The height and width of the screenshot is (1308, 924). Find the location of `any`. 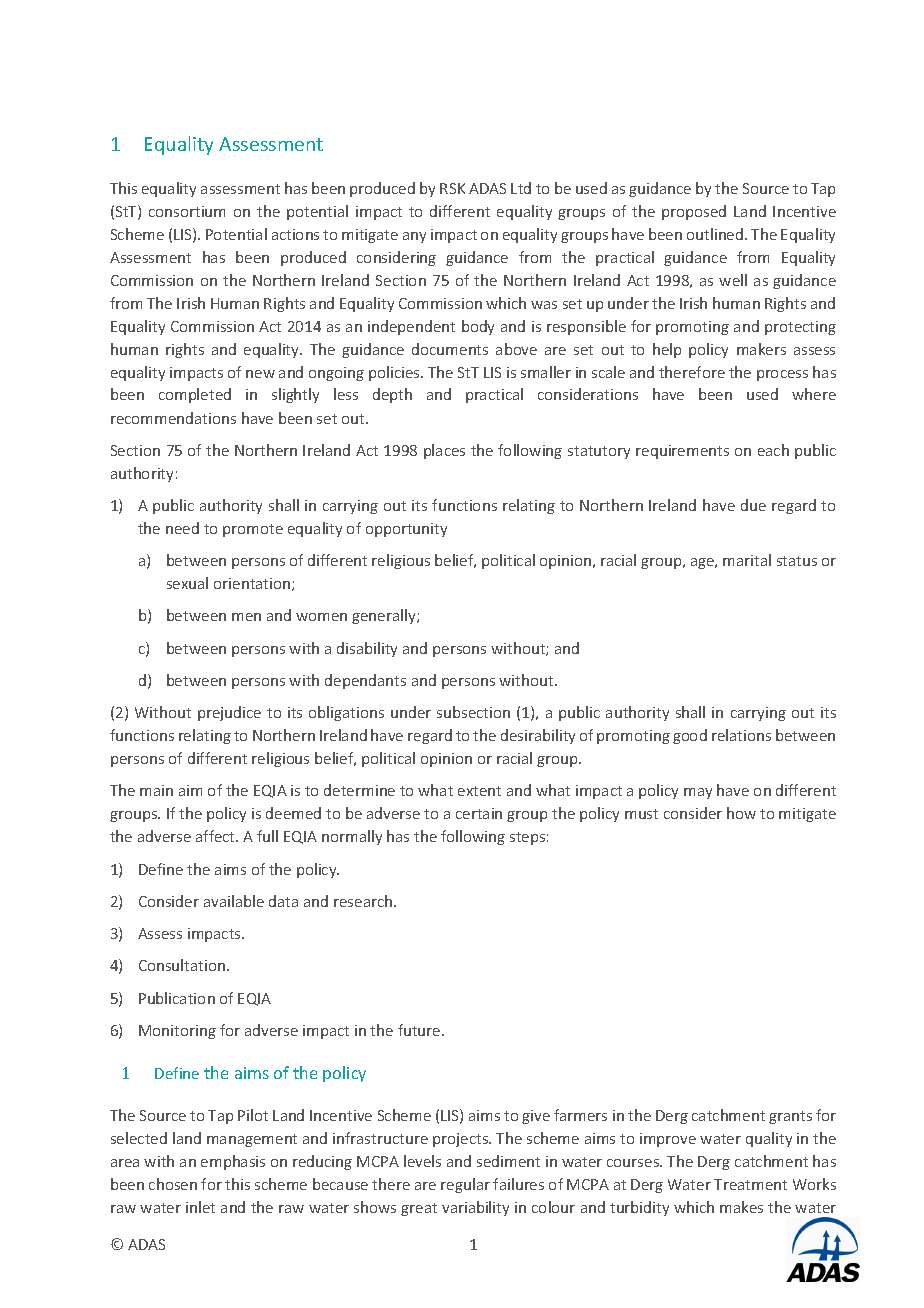

any is located at coordinates (414, 237).
